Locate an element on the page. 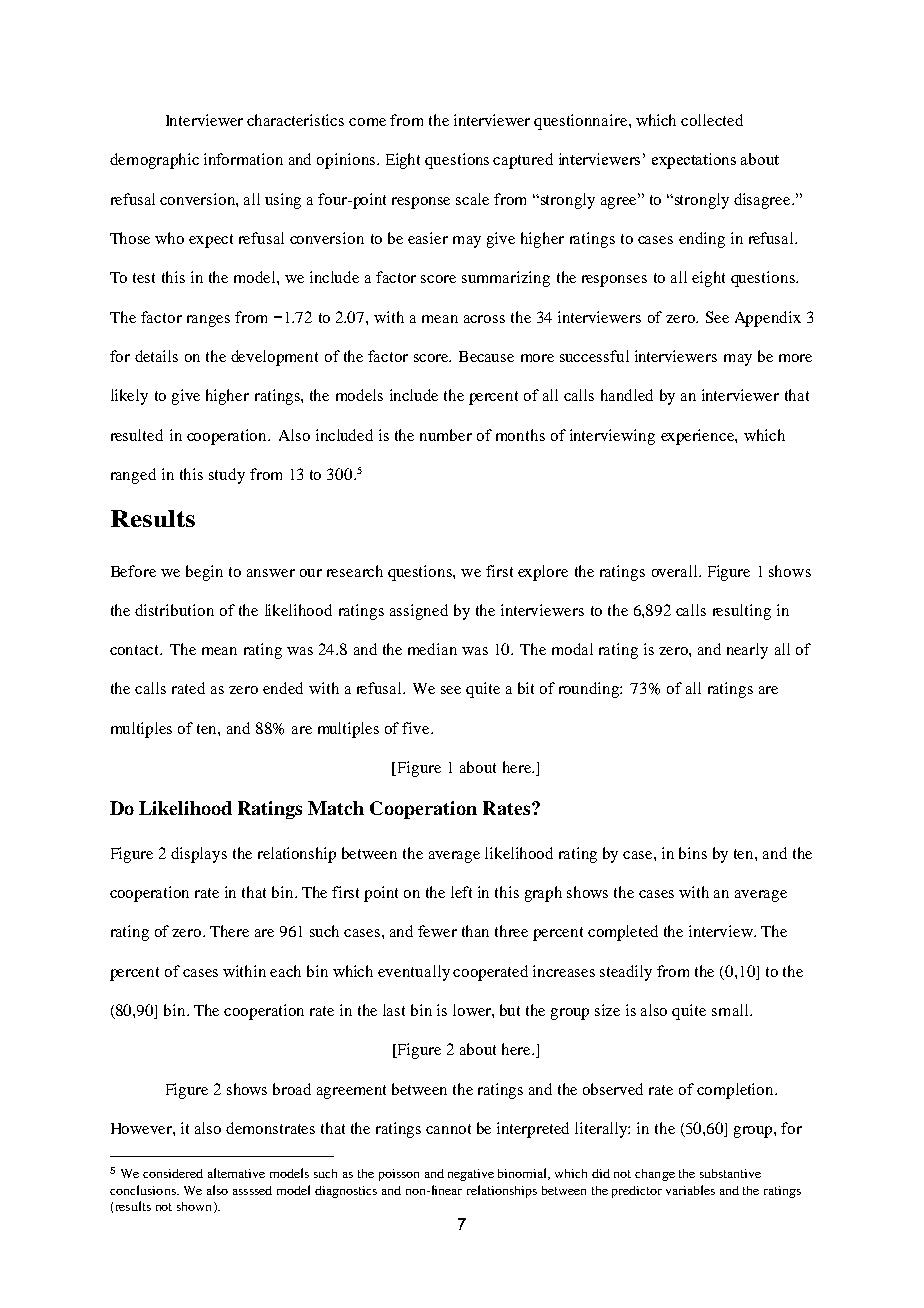 This image has height=1308, width=924. collected is located at coordinates (712, 120).
